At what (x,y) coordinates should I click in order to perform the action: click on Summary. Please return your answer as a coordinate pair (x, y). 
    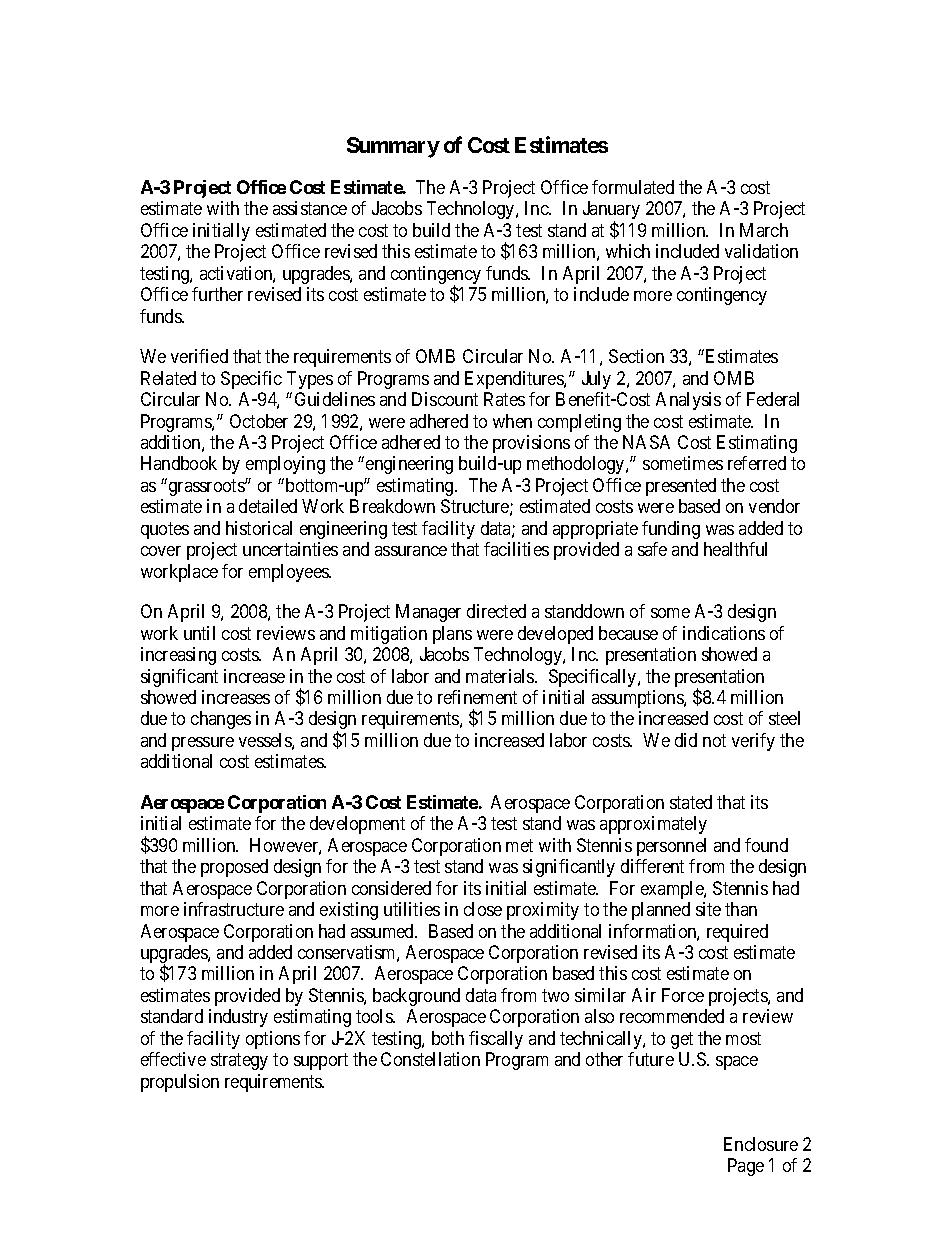
    Looking at the image, I should click on (393, 147).
